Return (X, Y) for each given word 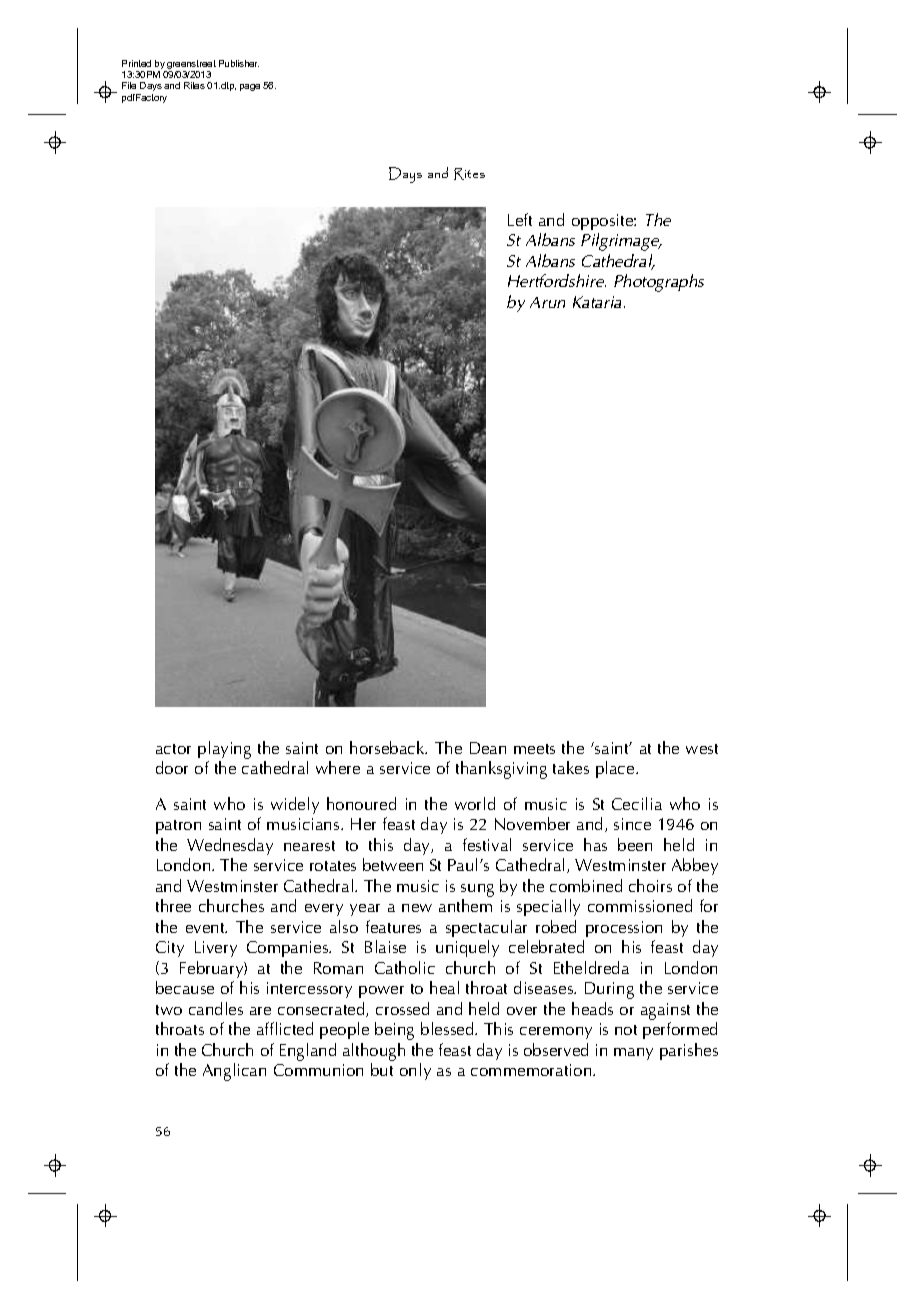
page (250, 87)
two (169, 1010)
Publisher (239, 63)
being (394, 1031)
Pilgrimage (621, 242)
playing (224, 750)
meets (534, 749)
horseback (388, 747)
